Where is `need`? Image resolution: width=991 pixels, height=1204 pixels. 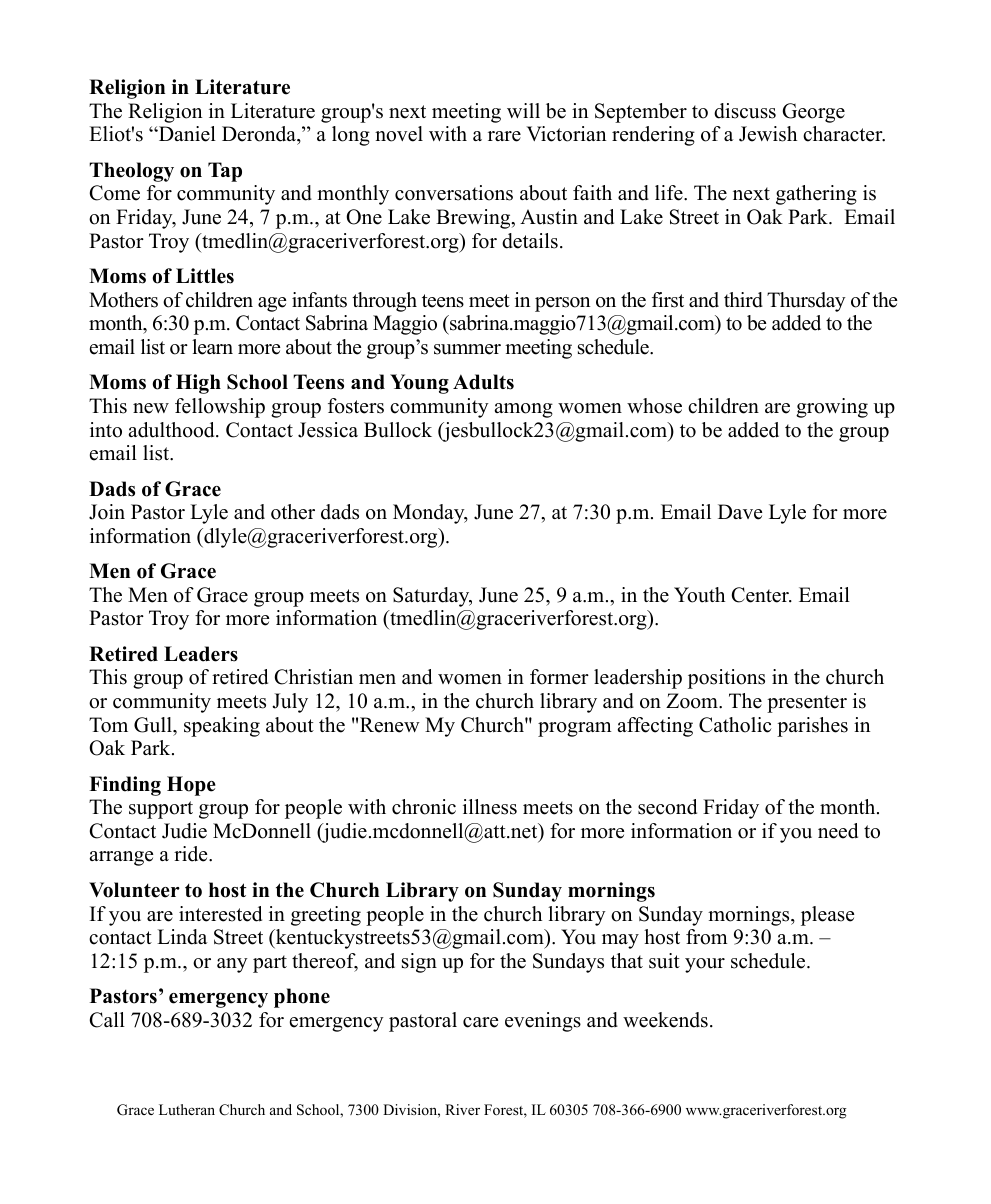
need is located at coordinates (838, 831).
